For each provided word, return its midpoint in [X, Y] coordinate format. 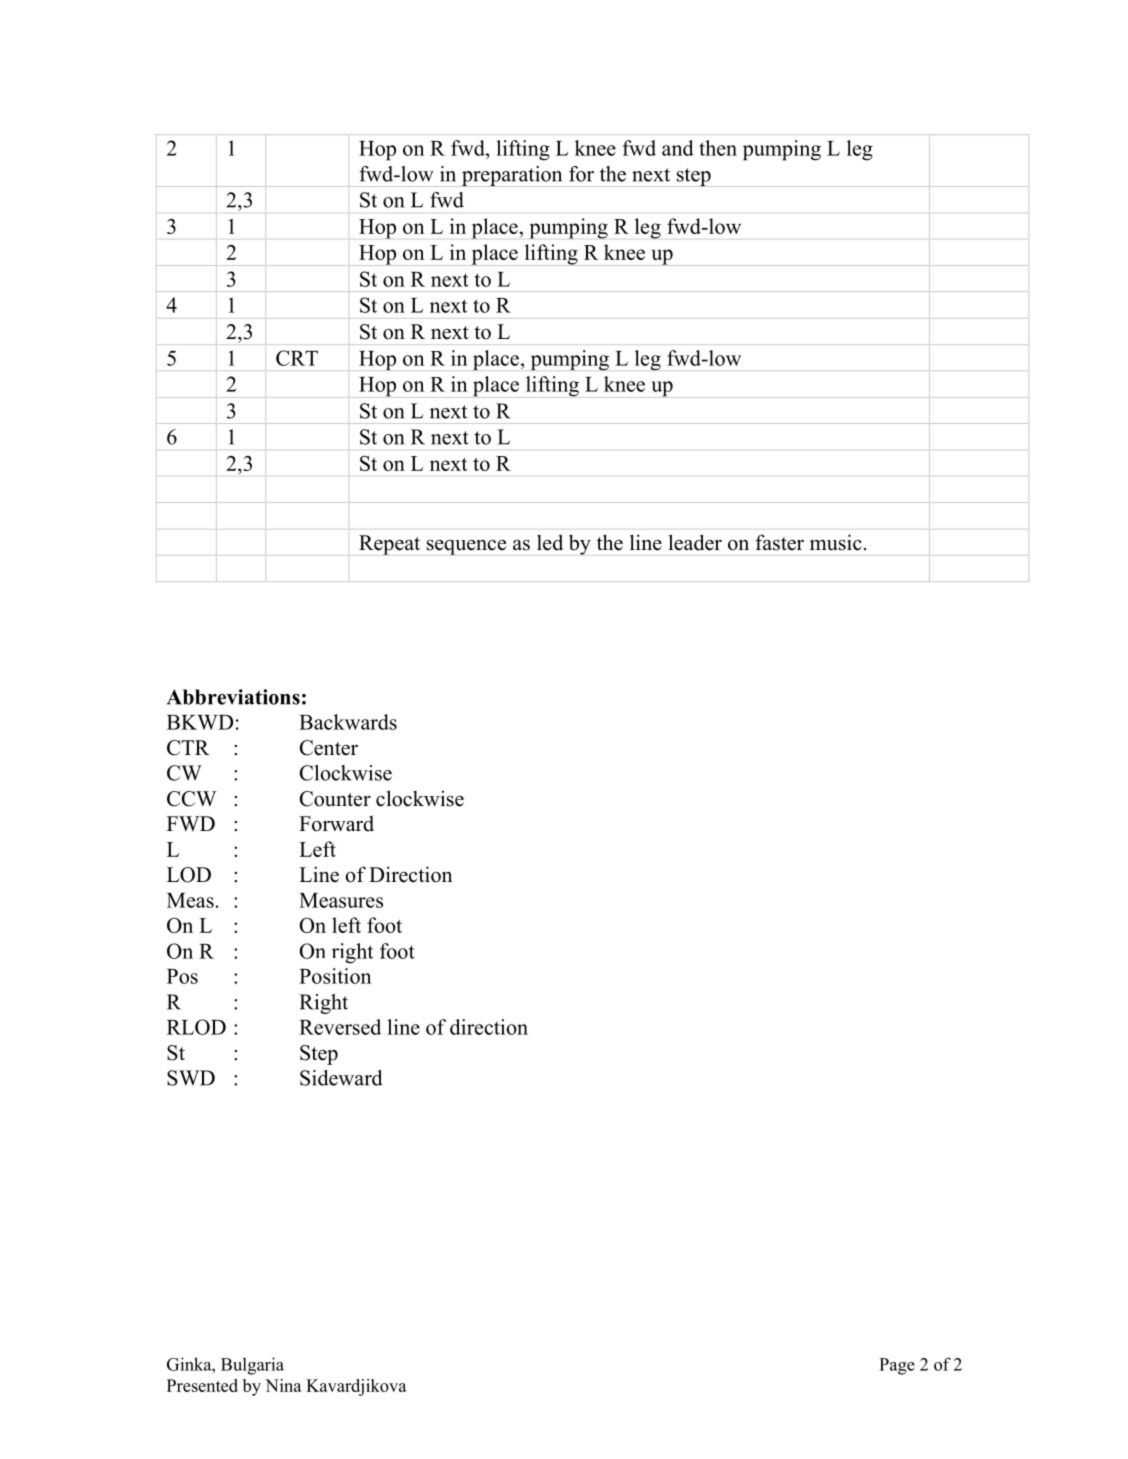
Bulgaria [252, 1366]
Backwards [348, 722]
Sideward [341, 1078]
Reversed [340, 1027]
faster [779, 542]
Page [897, 1366]
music [836, 542]
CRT [297, 358]
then [718, 148]
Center [329, 748]
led [550, 542]
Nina [283, 1385]
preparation [512, 176]
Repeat [389, 545]
